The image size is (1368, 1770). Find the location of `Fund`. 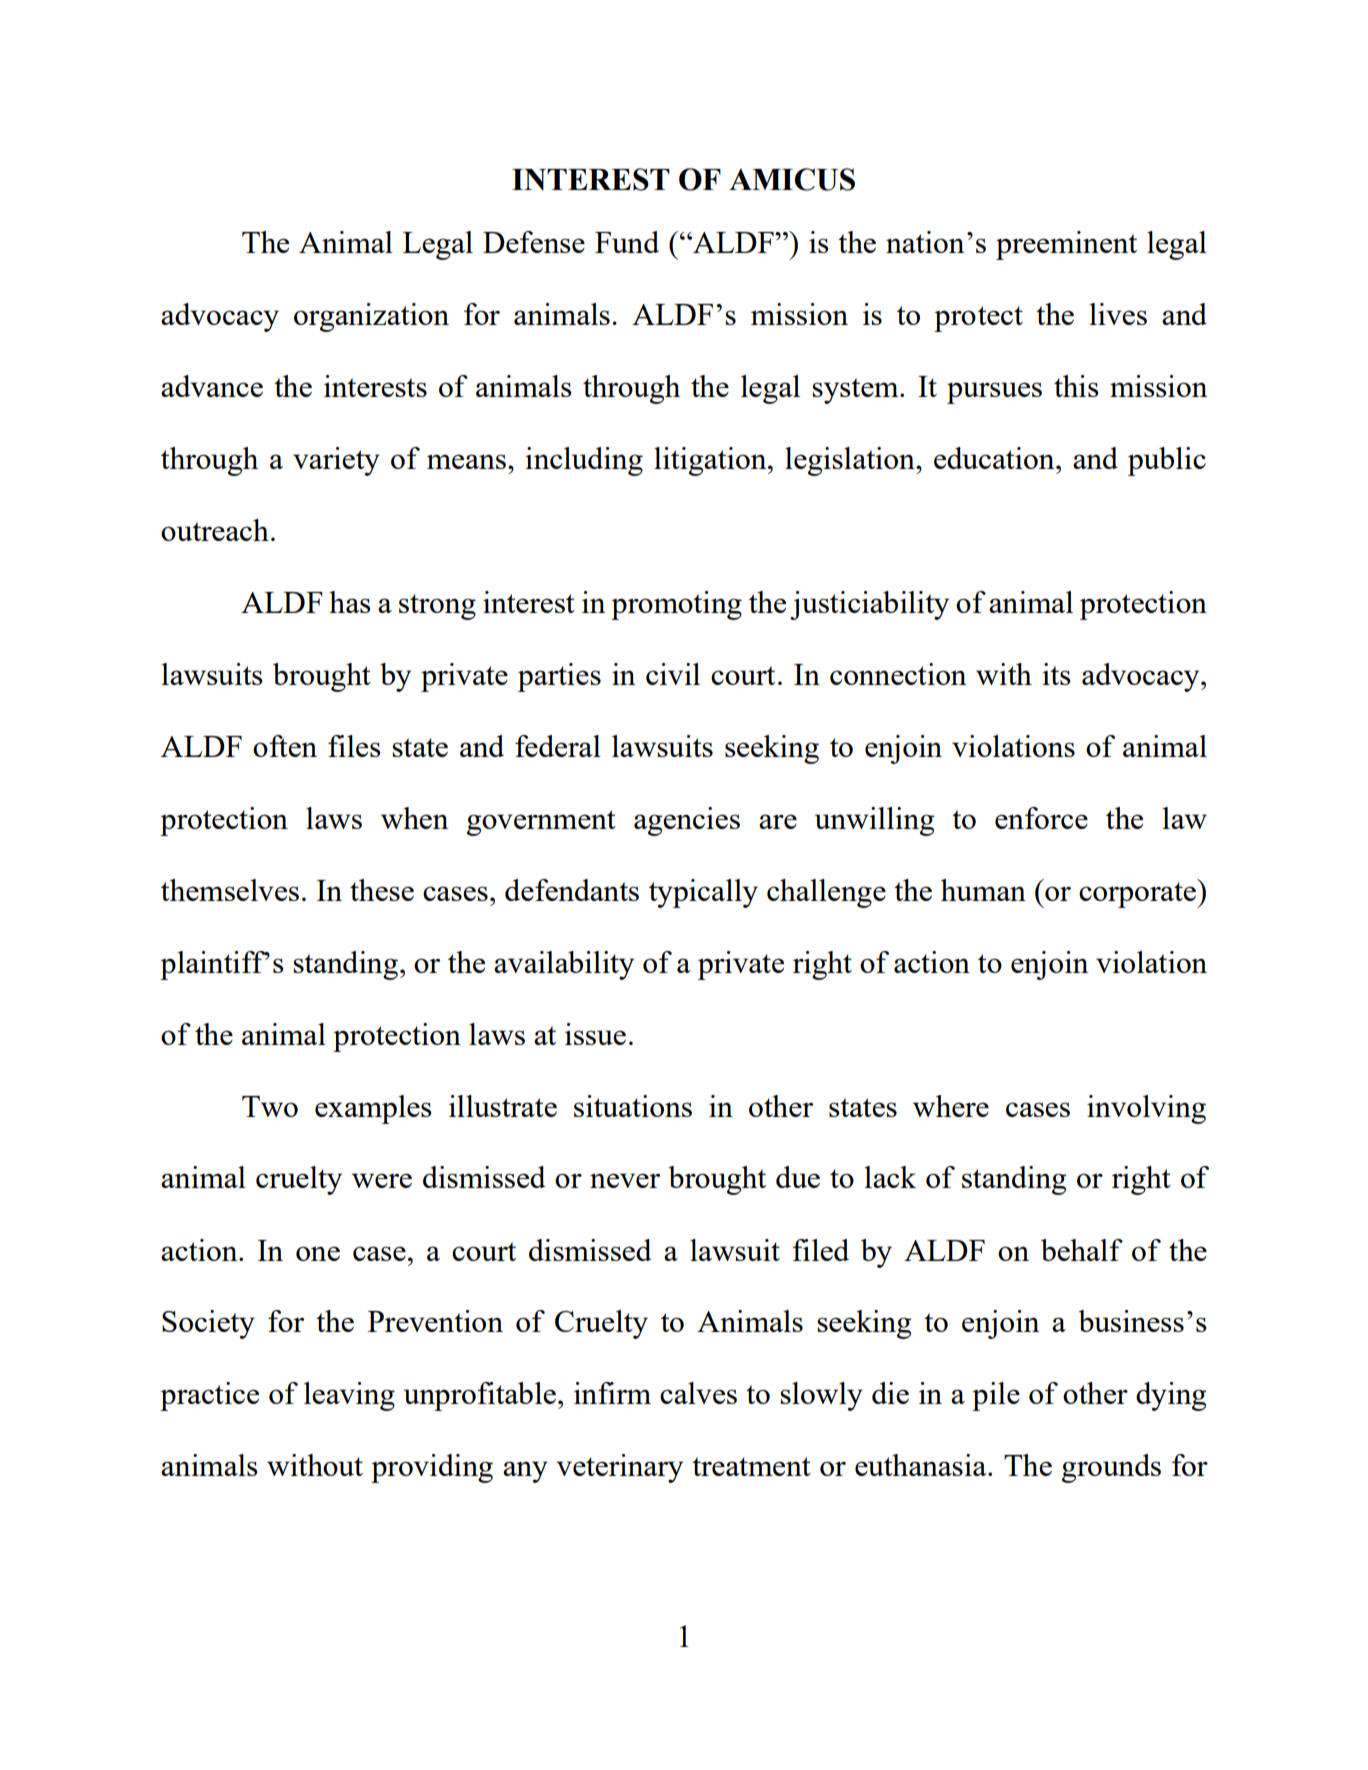

Fund is located at coordinates (627, 242).
